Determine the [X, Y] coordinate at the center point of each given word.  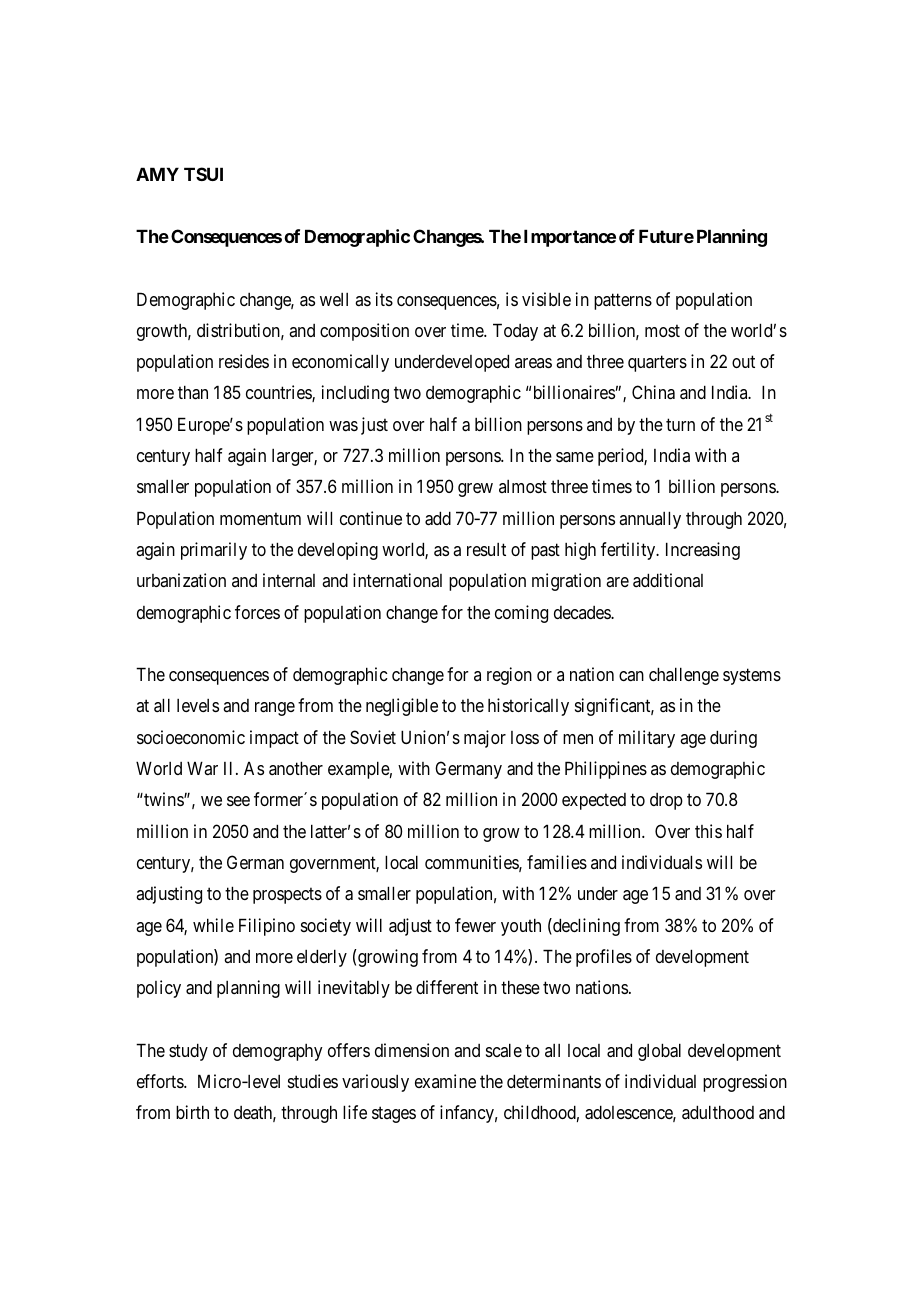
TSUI [203, 174]
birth [192, 1112]
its [384, 299]
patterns [623, 301]
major [485, 739]
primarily [214, 551]
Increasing [703, 551]
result [486, 549]
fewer [475, 925]
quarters [657, 364]
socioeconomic [191, 737]
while [213, 925]
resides [244, 361]
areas [533, 363]
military [647, 739]
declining [585, 927]
